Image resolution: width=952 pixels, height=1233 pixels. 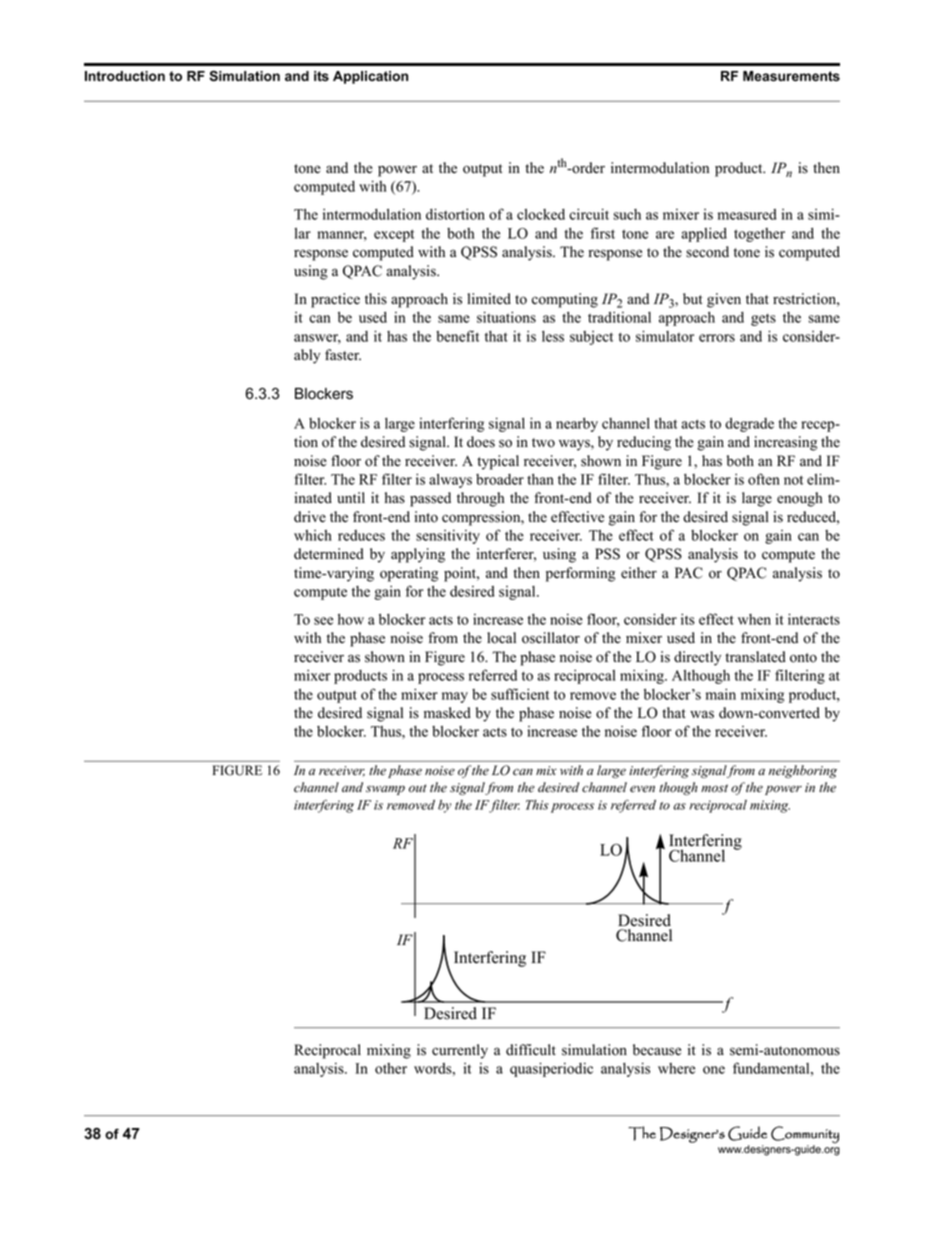 I want to click on sufficient, so click(x=520, y=694).
